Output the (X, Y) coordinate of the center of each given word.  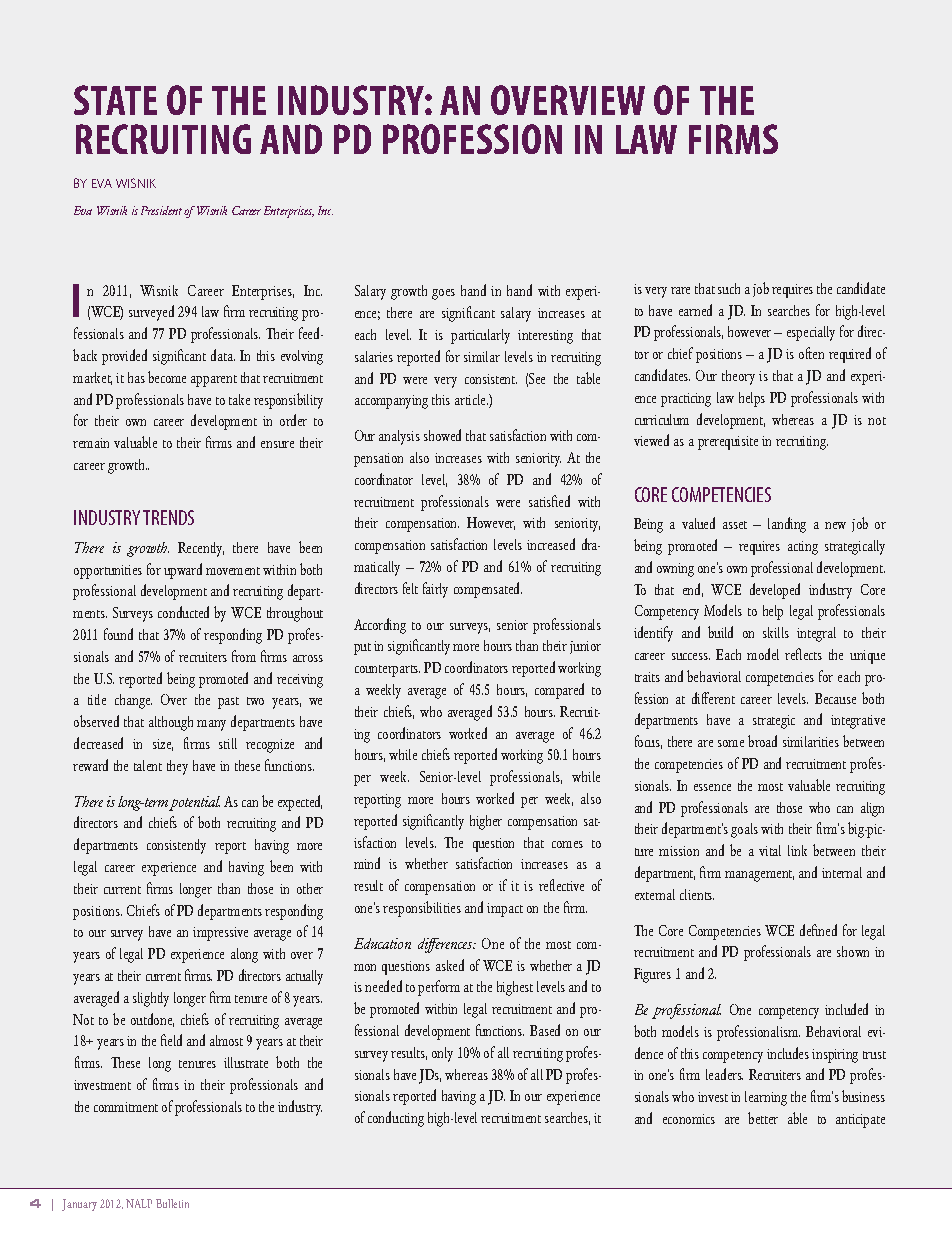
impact (505, 910)
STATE (115, 100)
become (167, 377)
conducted (183, 612)
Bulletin (172, 1203)
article (471, 399)
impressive (220, 934)
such (729, 288)
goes (443, 294)
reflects (803, 654)
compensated (488, 590)
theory (738, 377)
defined (818, 930)
